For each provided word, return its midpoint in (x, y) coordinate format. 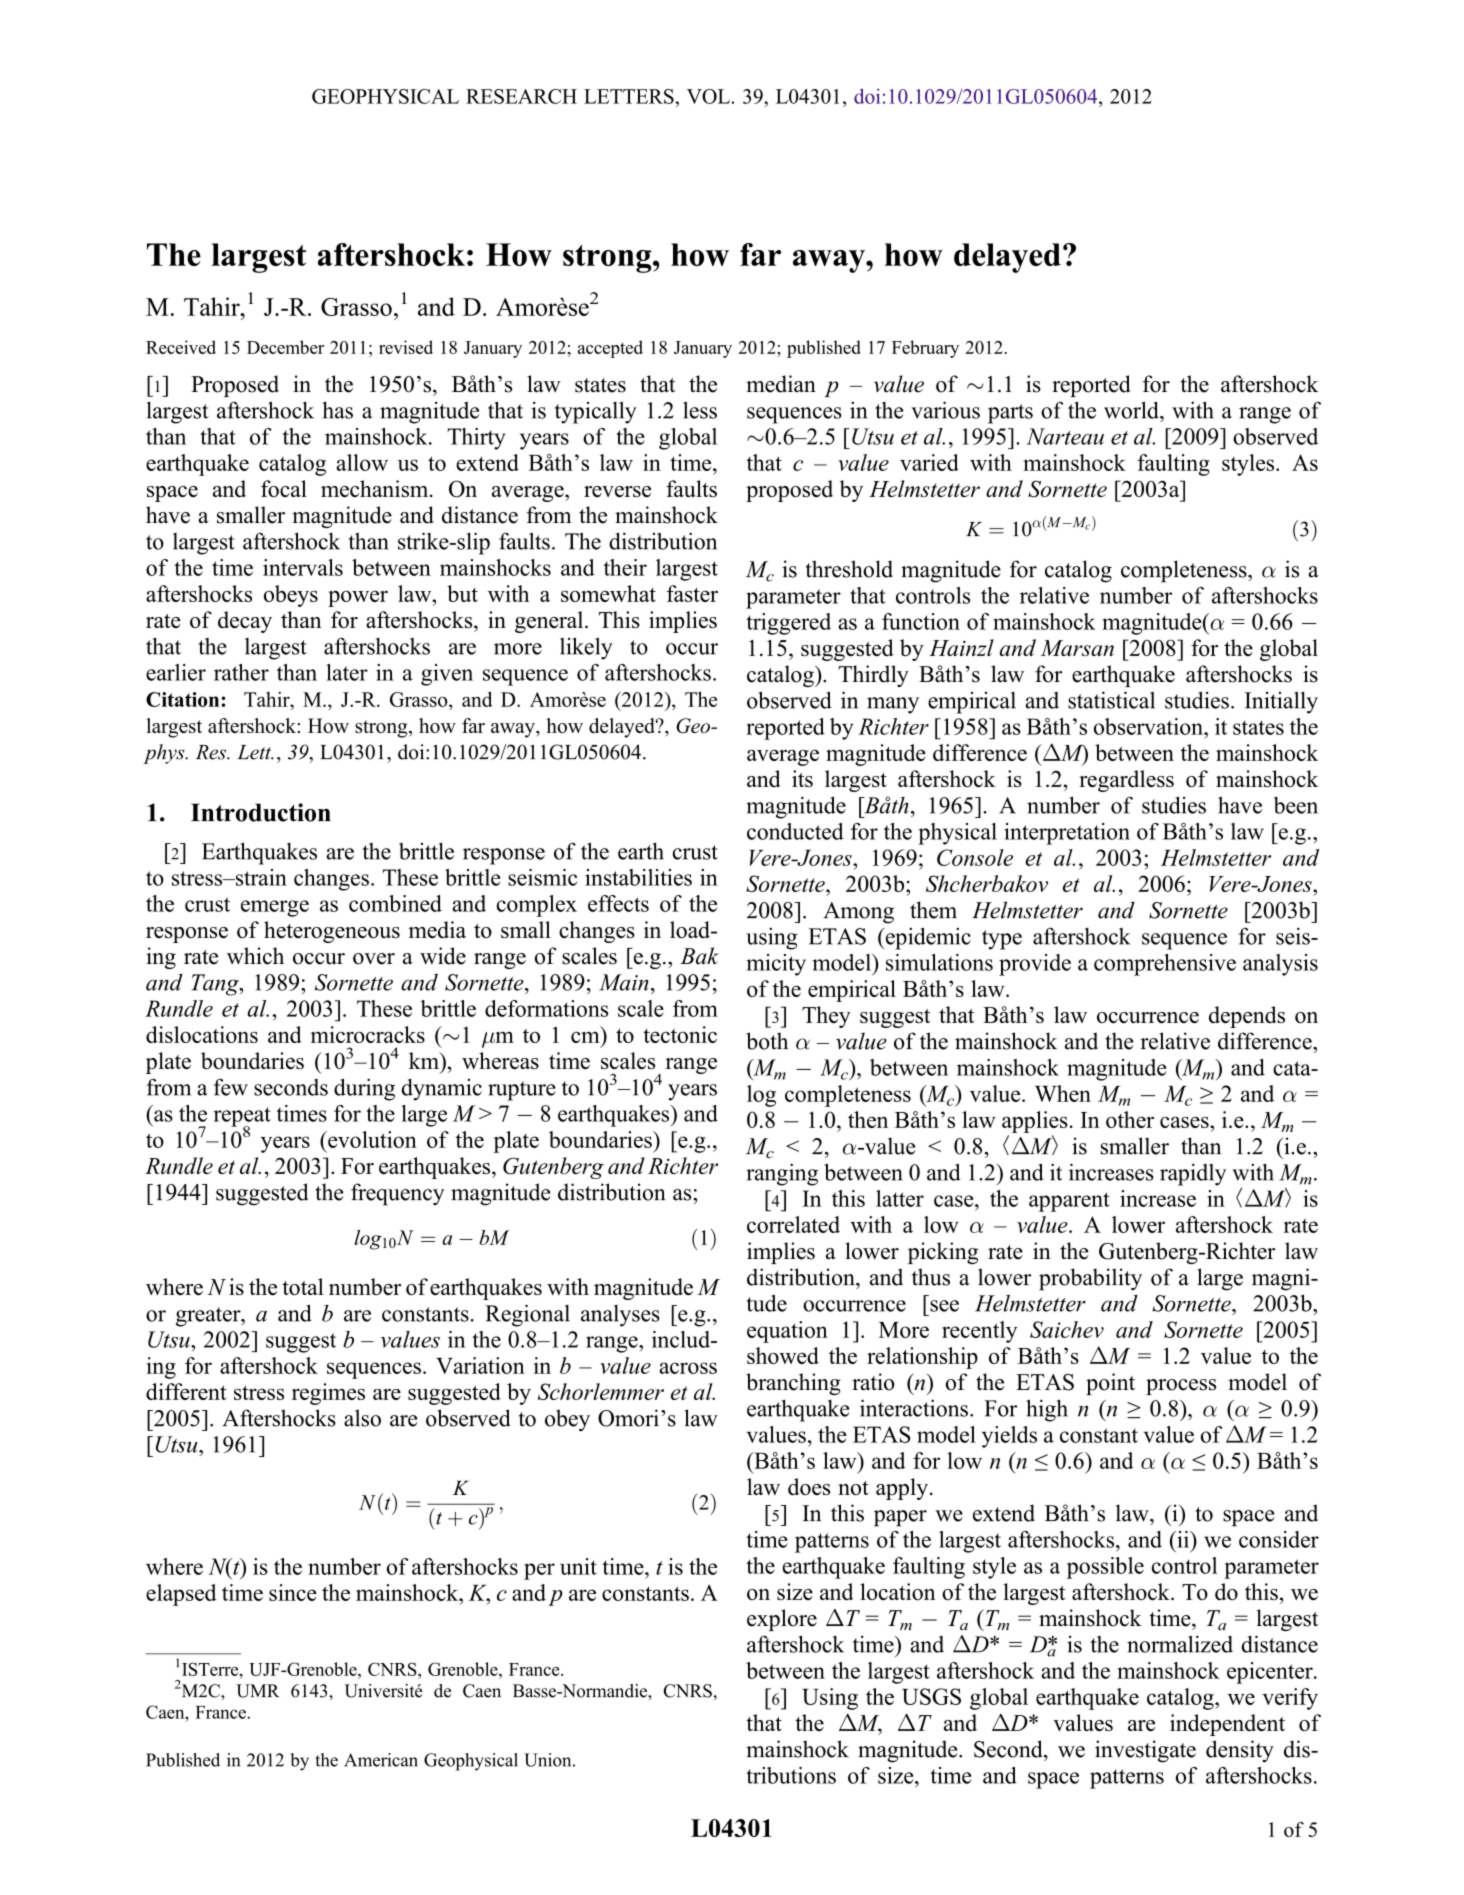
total (303, 1286)
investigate (1145, 1751)
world (1132, 410)
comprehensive (1165, 965)
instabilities (638, 877)
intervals (303, 567)
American (381, 1760)
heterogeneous (332, 932)
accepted (610, 349)
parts (1010, 414)
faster (692, 593)
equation (787, 1332)
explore (782, 1620)
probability (1090, 1279)
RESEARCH (521, 96)
